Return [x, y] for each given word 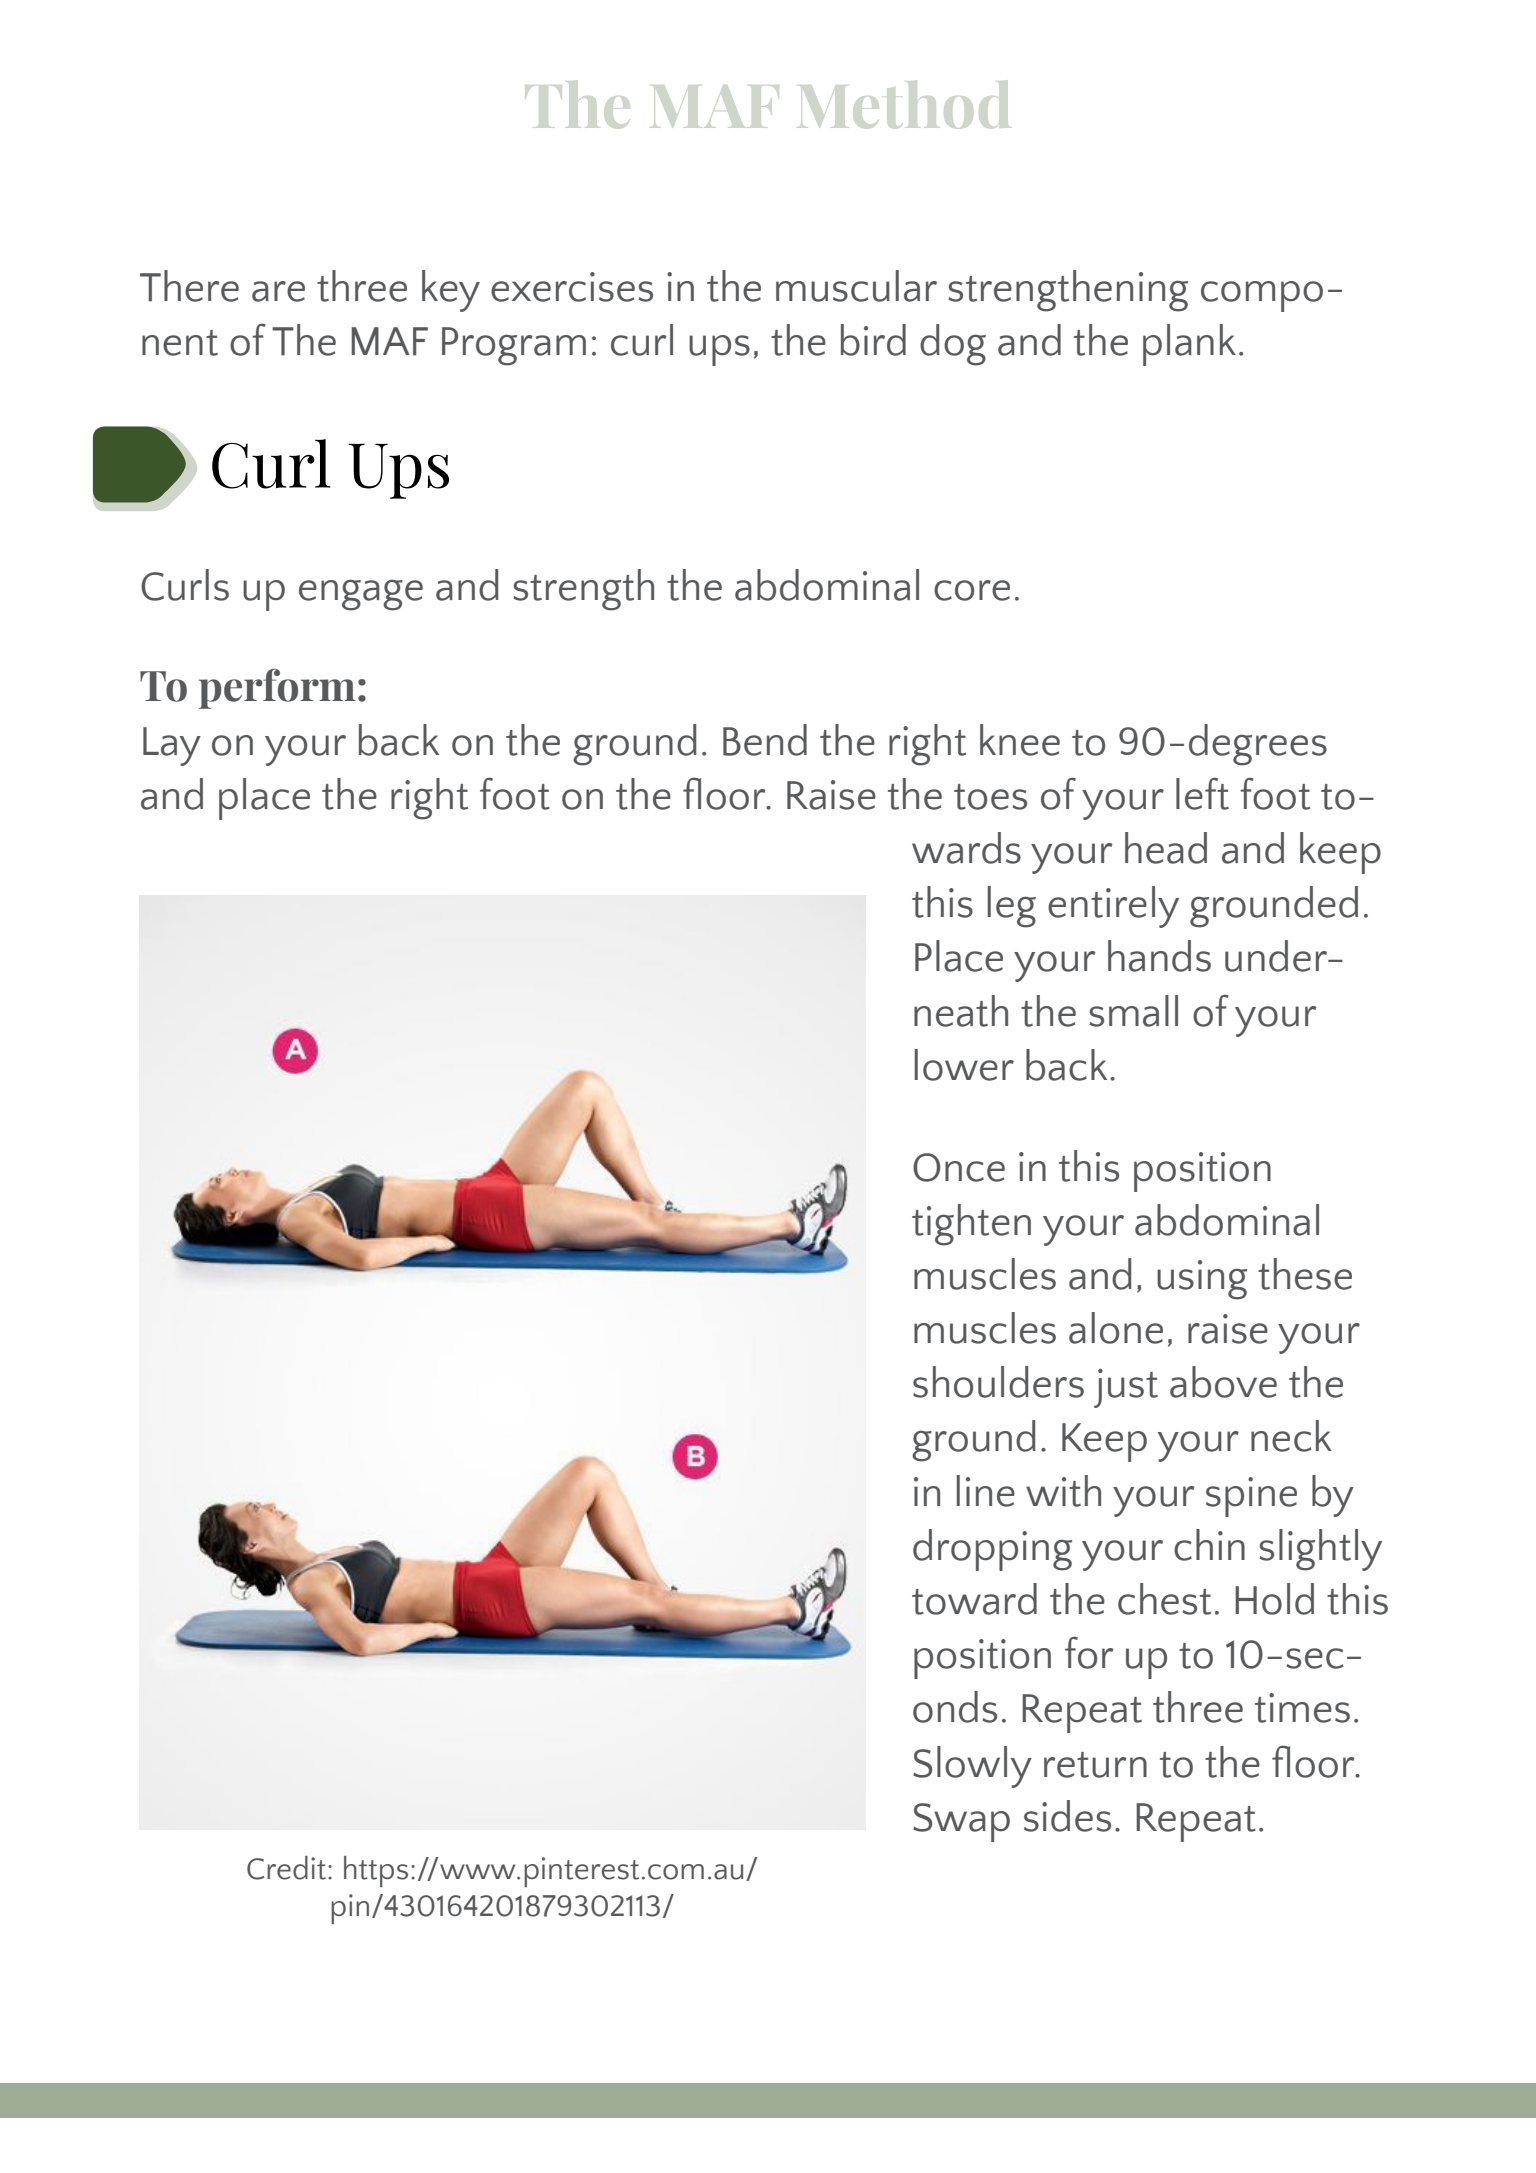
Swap [961, 1822]
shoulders [998, 1382]
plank [1189, 345]
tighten [971, 1225]
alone [1116, 1328]
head [1166, 848]
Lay [172, 746]
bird [873, 340]
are [278, 291]
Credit [288, 1868]
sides [1067, 1816]
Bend [765, 740]
